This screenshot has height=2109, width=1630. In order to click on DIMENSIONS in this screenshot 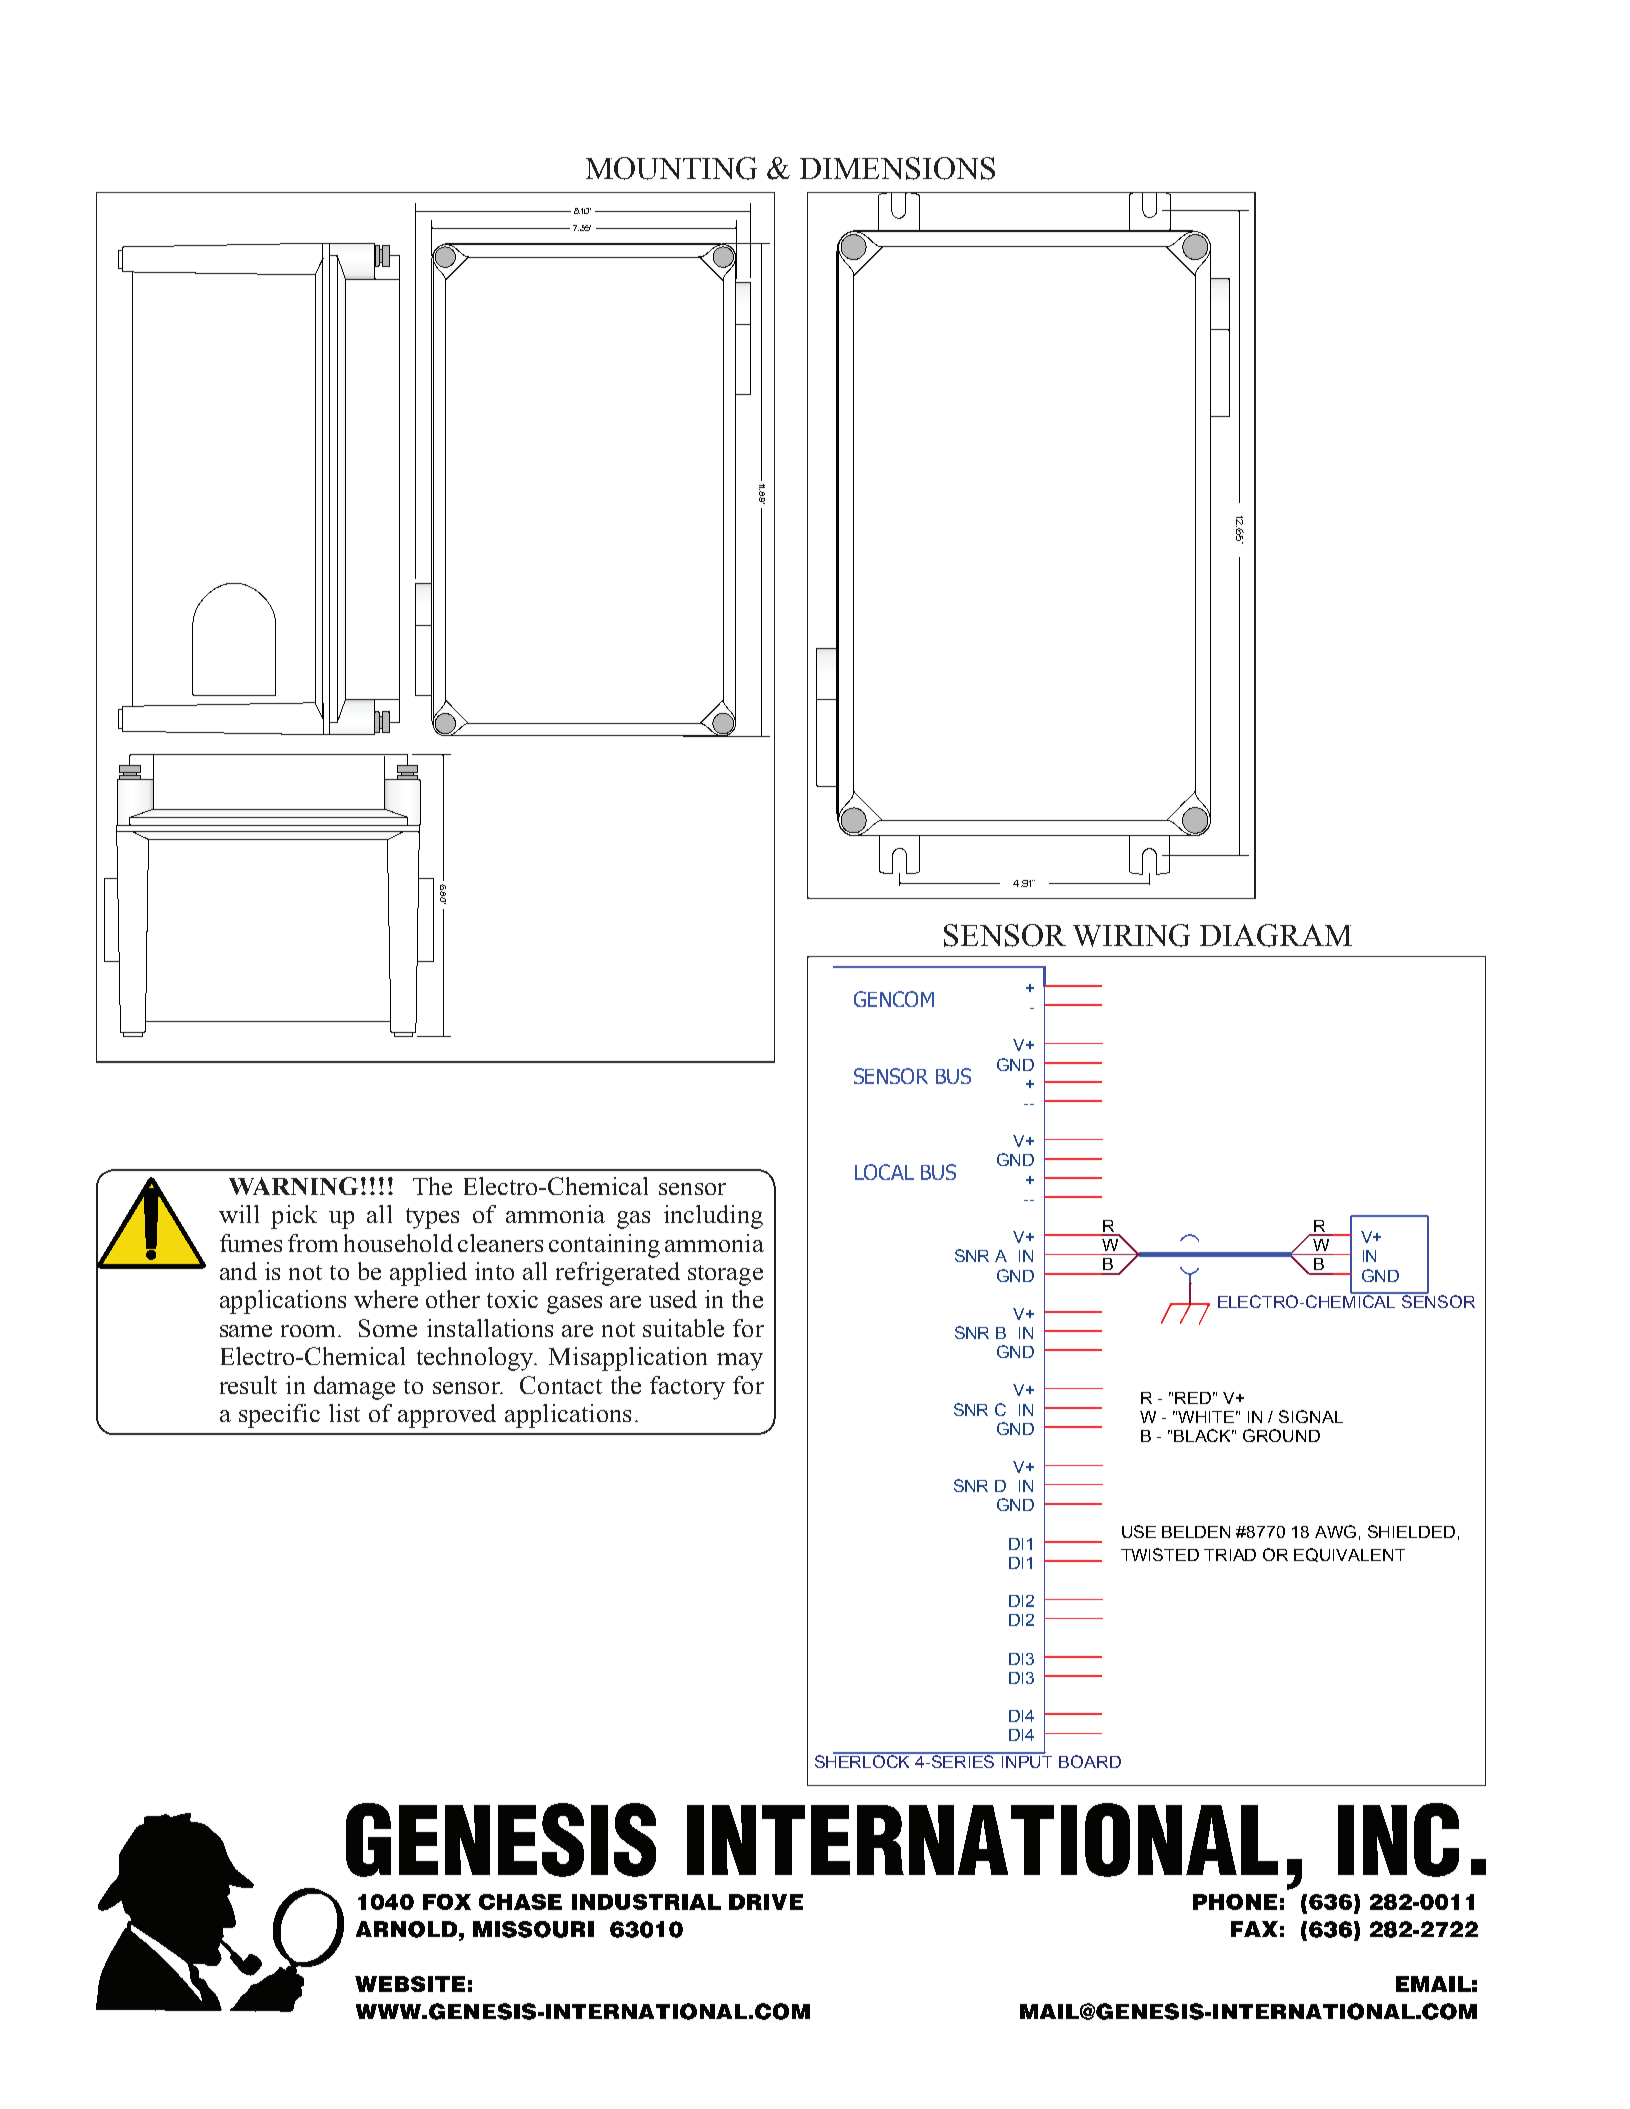, I will do `click(897, 168)`.
